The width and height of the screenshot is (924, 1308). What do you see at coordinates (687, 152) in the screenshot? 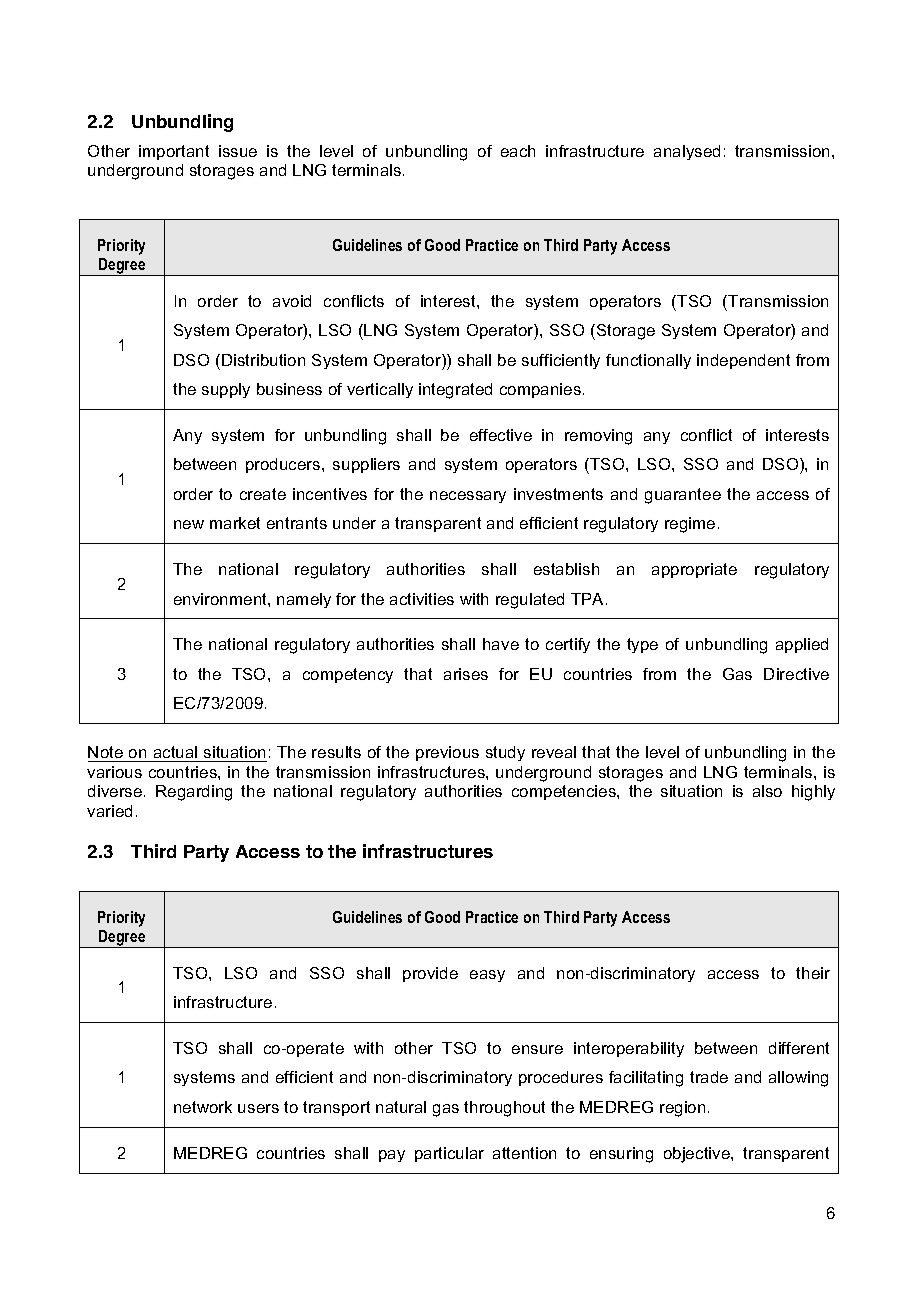
I see `analysed` at bounding box center [687, 152].
